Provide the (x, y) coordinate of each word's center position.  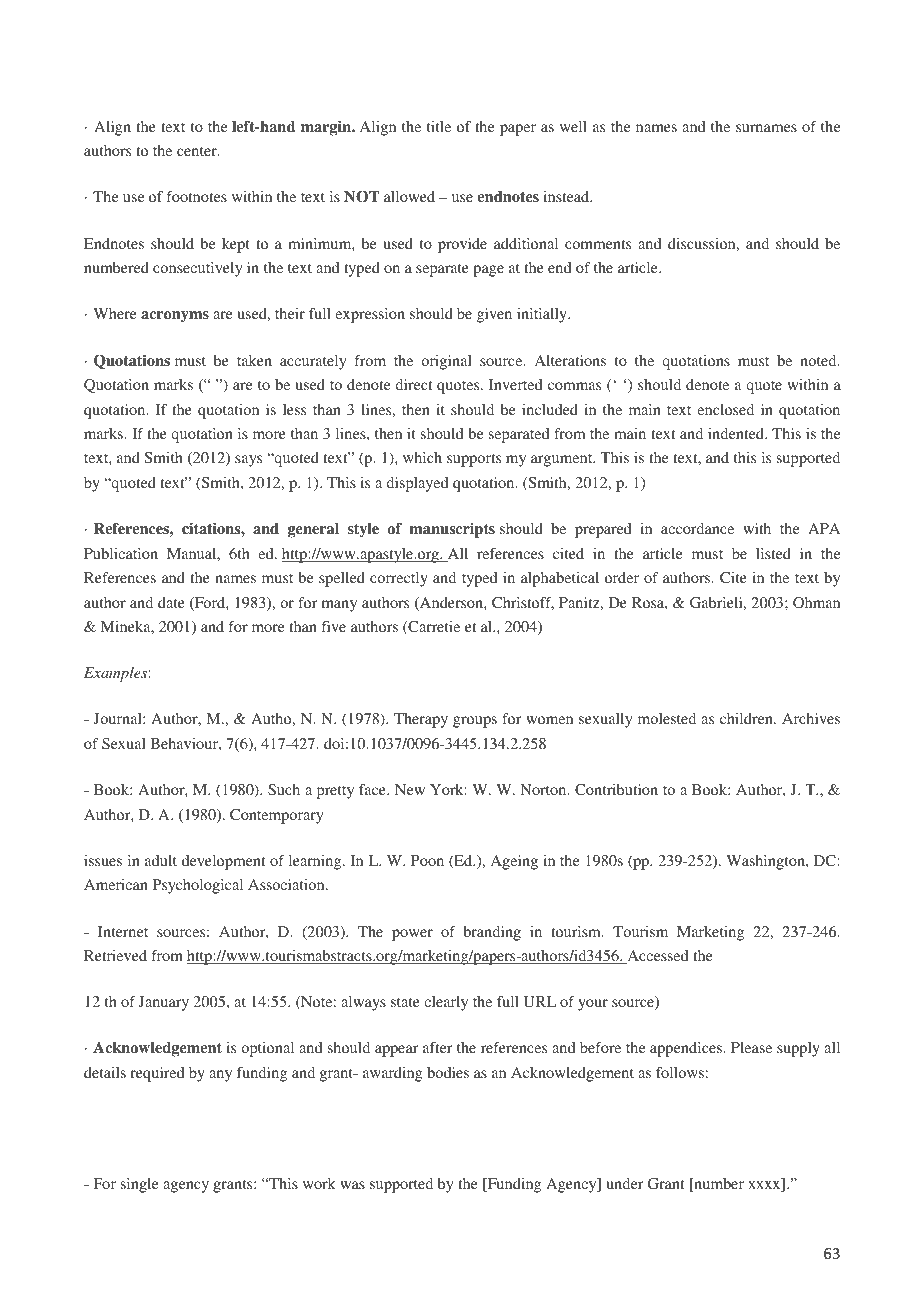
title (439, 126)
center (198, 151)
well (573, 126)
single (139, 1185)
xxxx (765, 1186)
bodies (448, 1072)
